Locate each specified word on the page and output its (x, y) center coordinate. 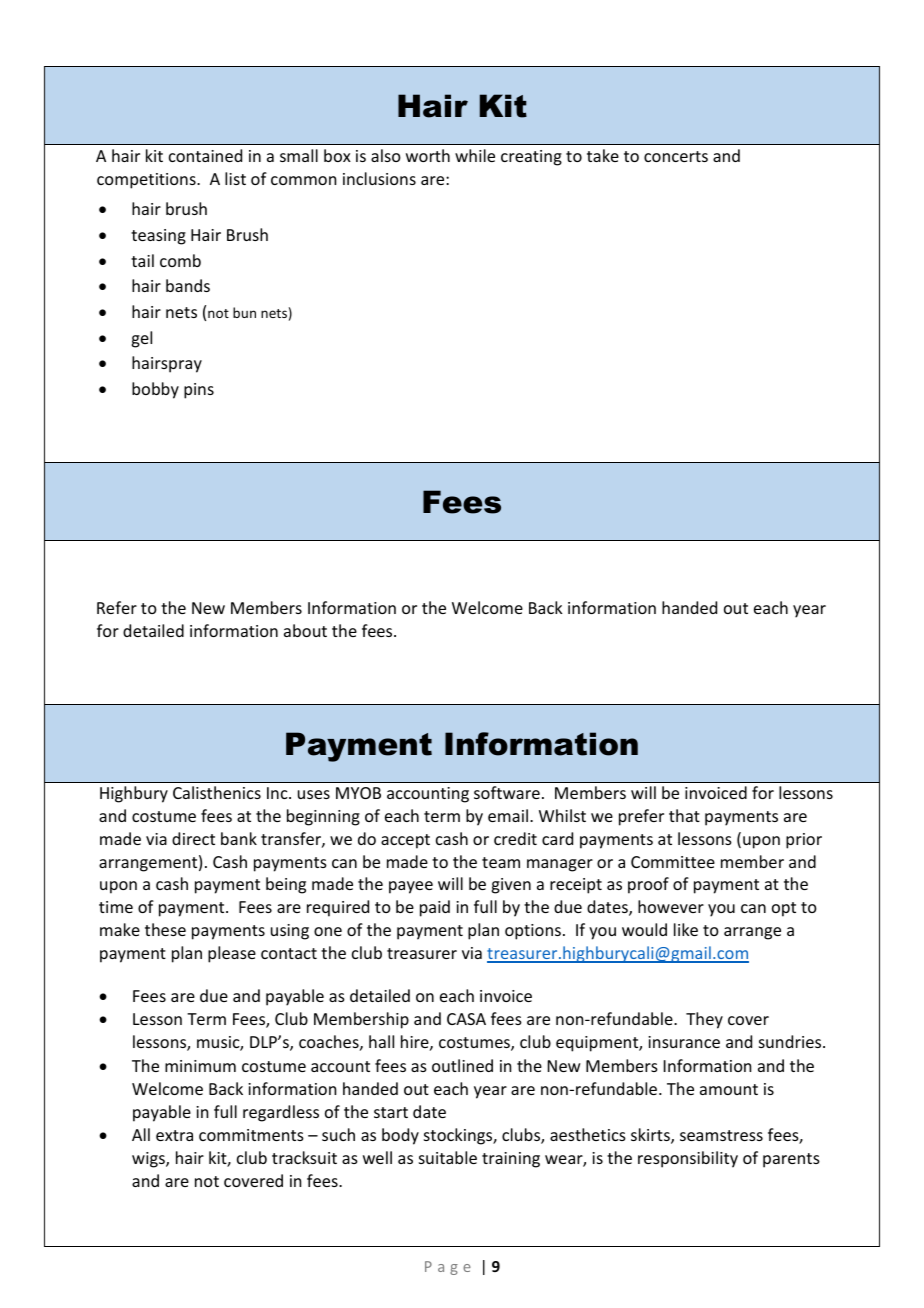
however (671, 906)
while (475, 155)
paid (435, 908)
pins (199, 391)
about (305, 630)
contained (205, 155)
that (684, 815)
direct (193, 838)
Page (448, 1268)
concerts (676, 156)
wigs (149, 1160)
